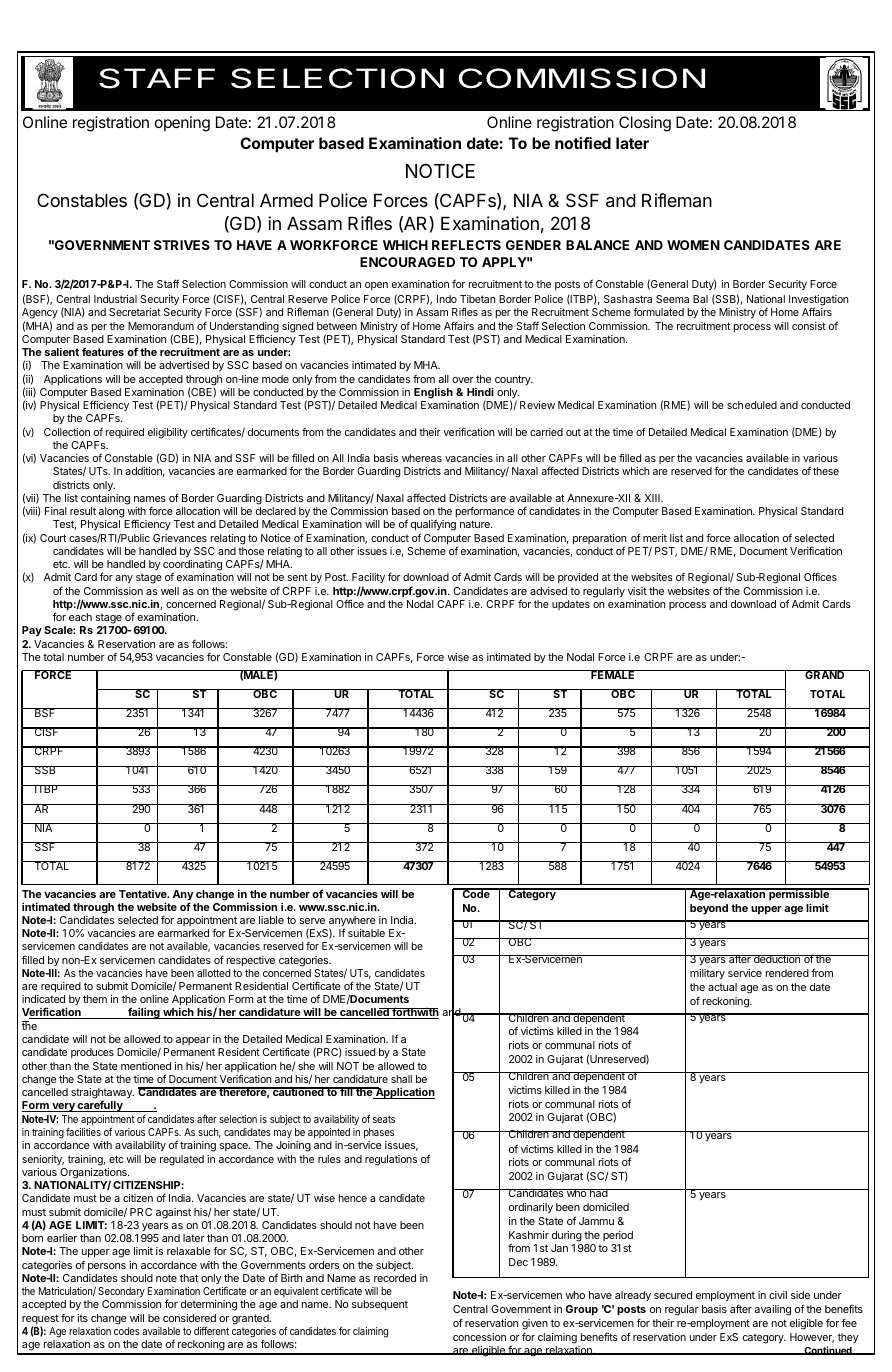 The width and height of the screenshot is (892, 1372). Describe the element at coordinates (826, 471) in the screenshot. I see `these` at that location.
